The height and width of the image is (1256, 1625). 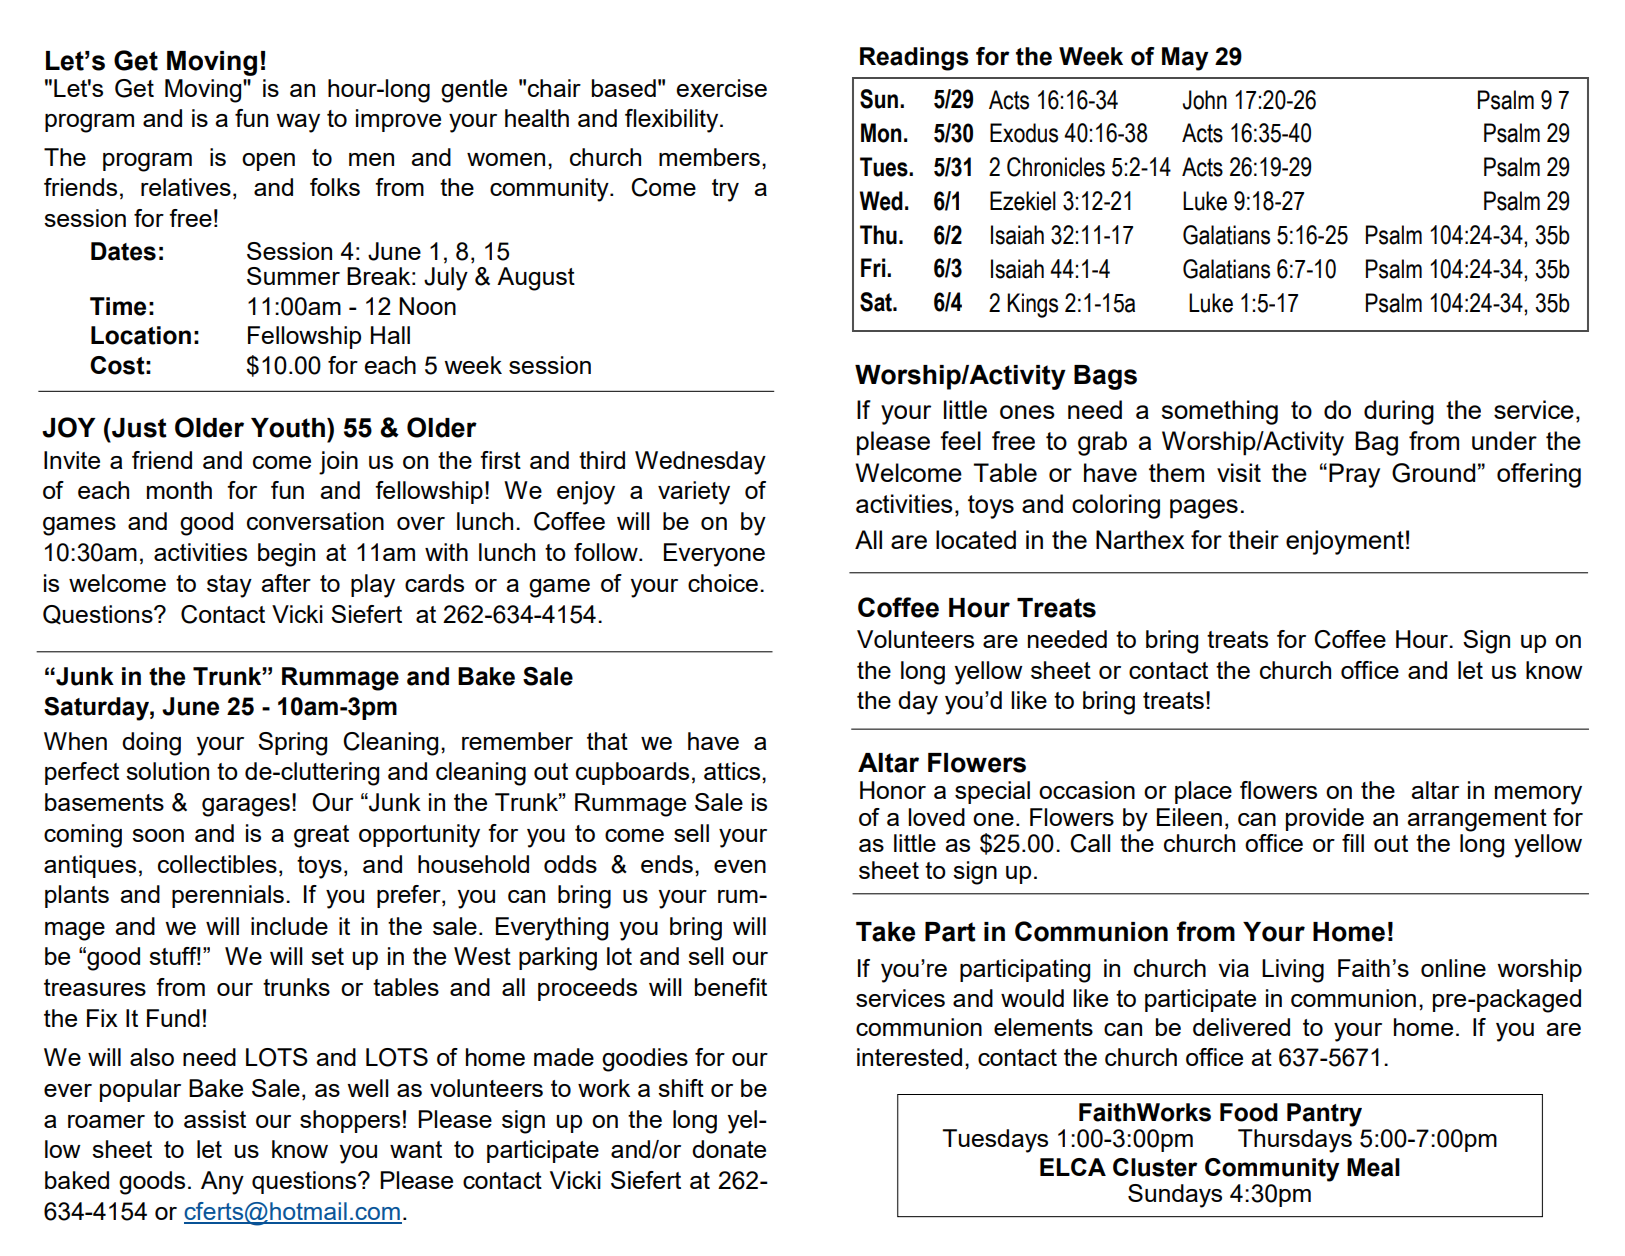 What do you see at coordinates (740, 866) in the image?
I see `even` at bounding box center [740, 866].
